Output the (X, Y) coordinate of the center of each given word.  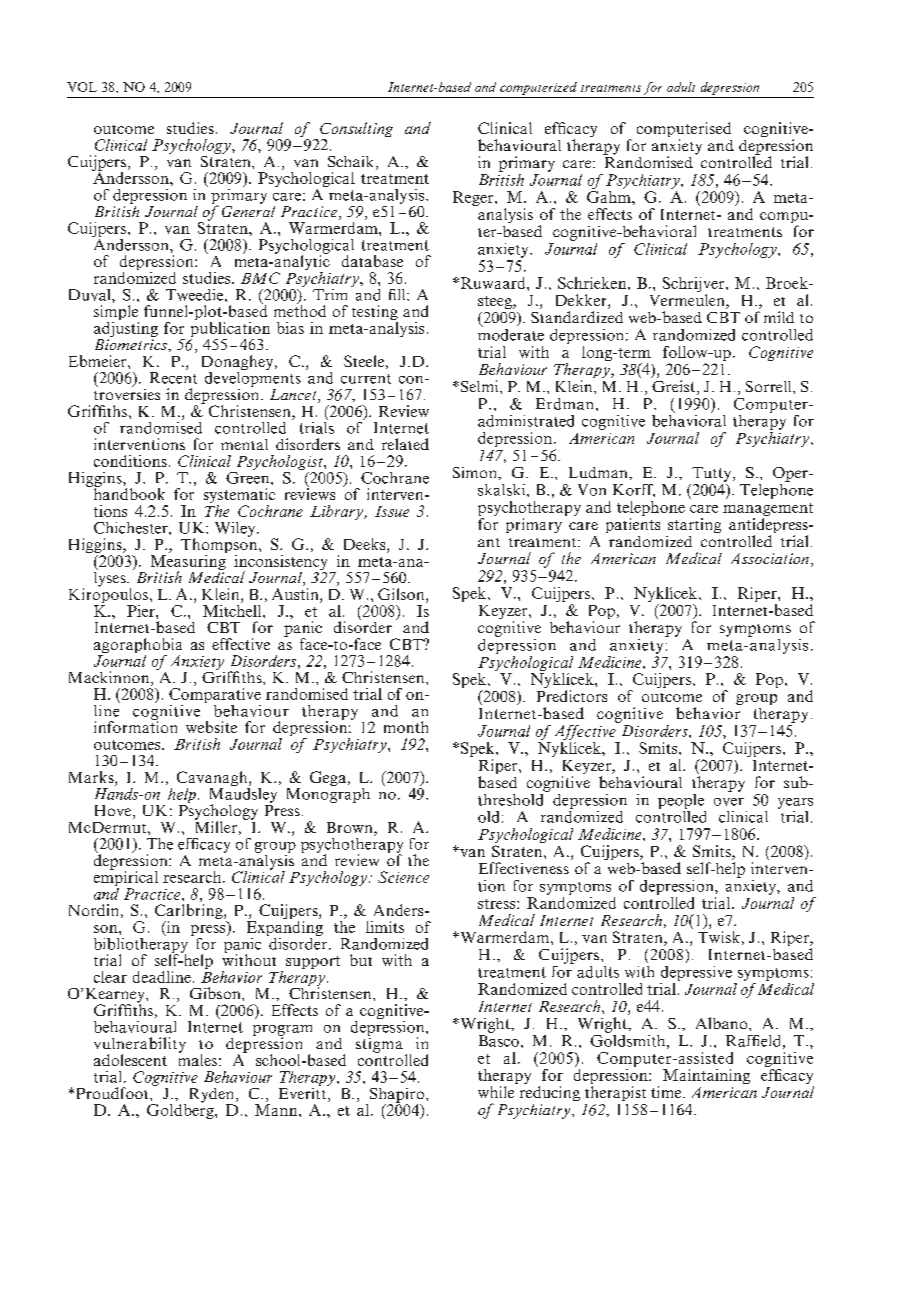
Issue (392, 511)
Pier (142, 611)
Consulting (356, 131)
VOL (82, 87)
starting (694, 525)
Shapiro (397, 1096)
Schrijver (695, 286)
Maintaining (706, 1076)
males (198, 1059)
